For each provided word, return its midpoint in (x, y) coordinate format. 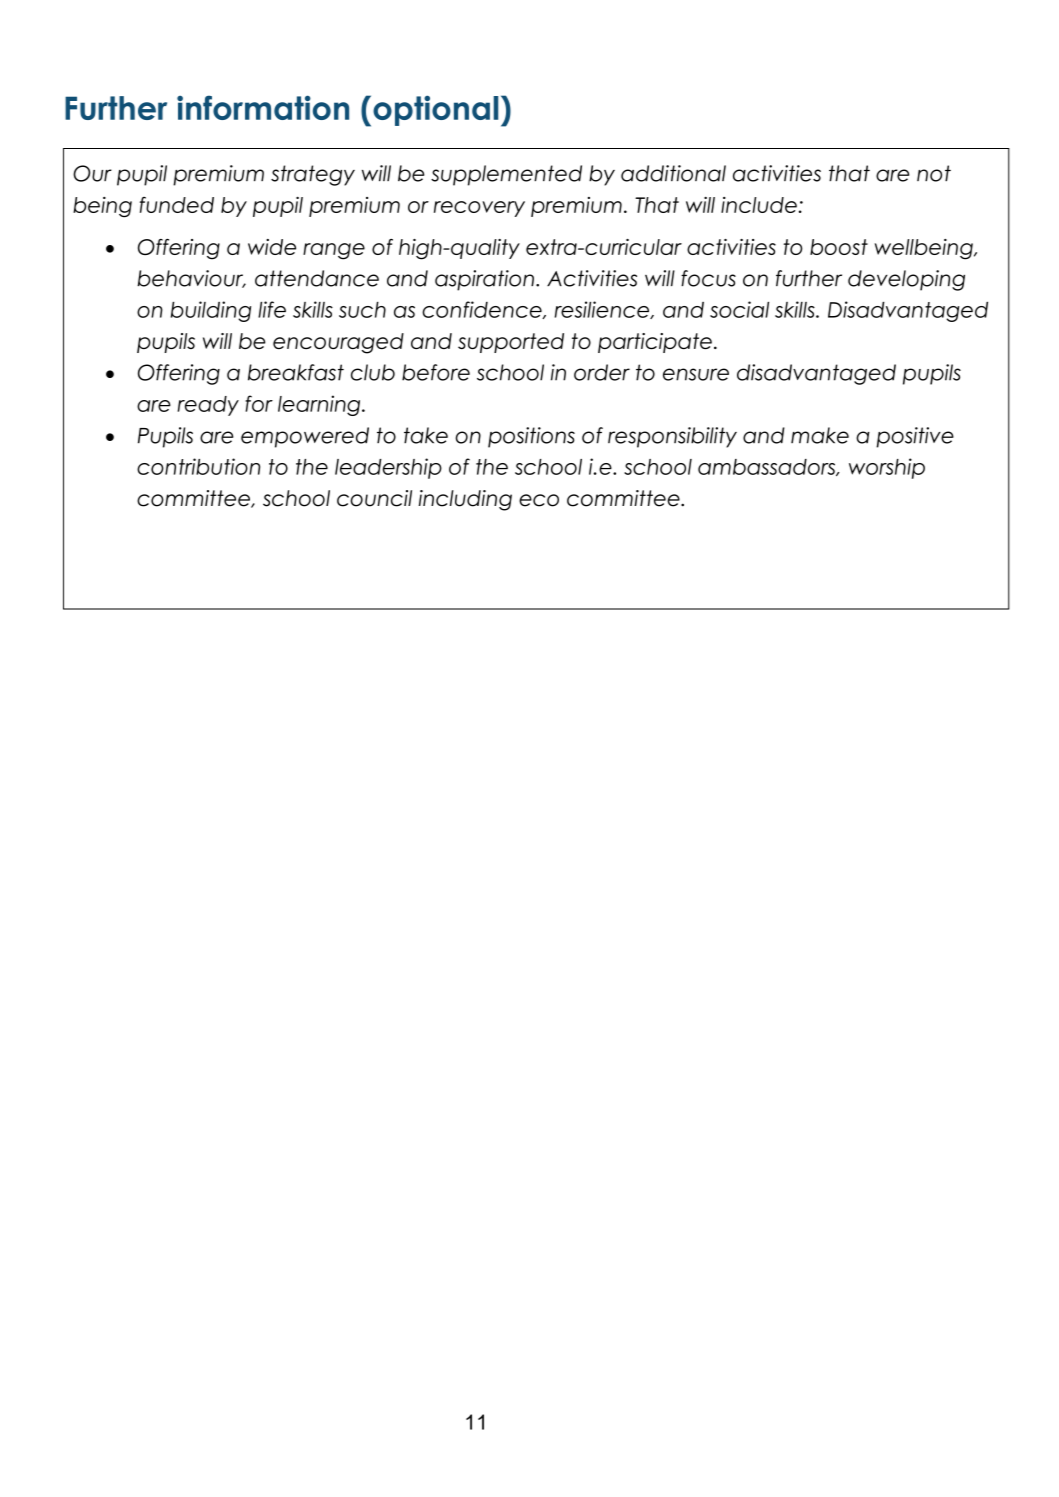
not (934, 173)
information (263, 107)
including (465, 500)
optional (435, 110)
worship (887, 468)
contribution (198, 466)
